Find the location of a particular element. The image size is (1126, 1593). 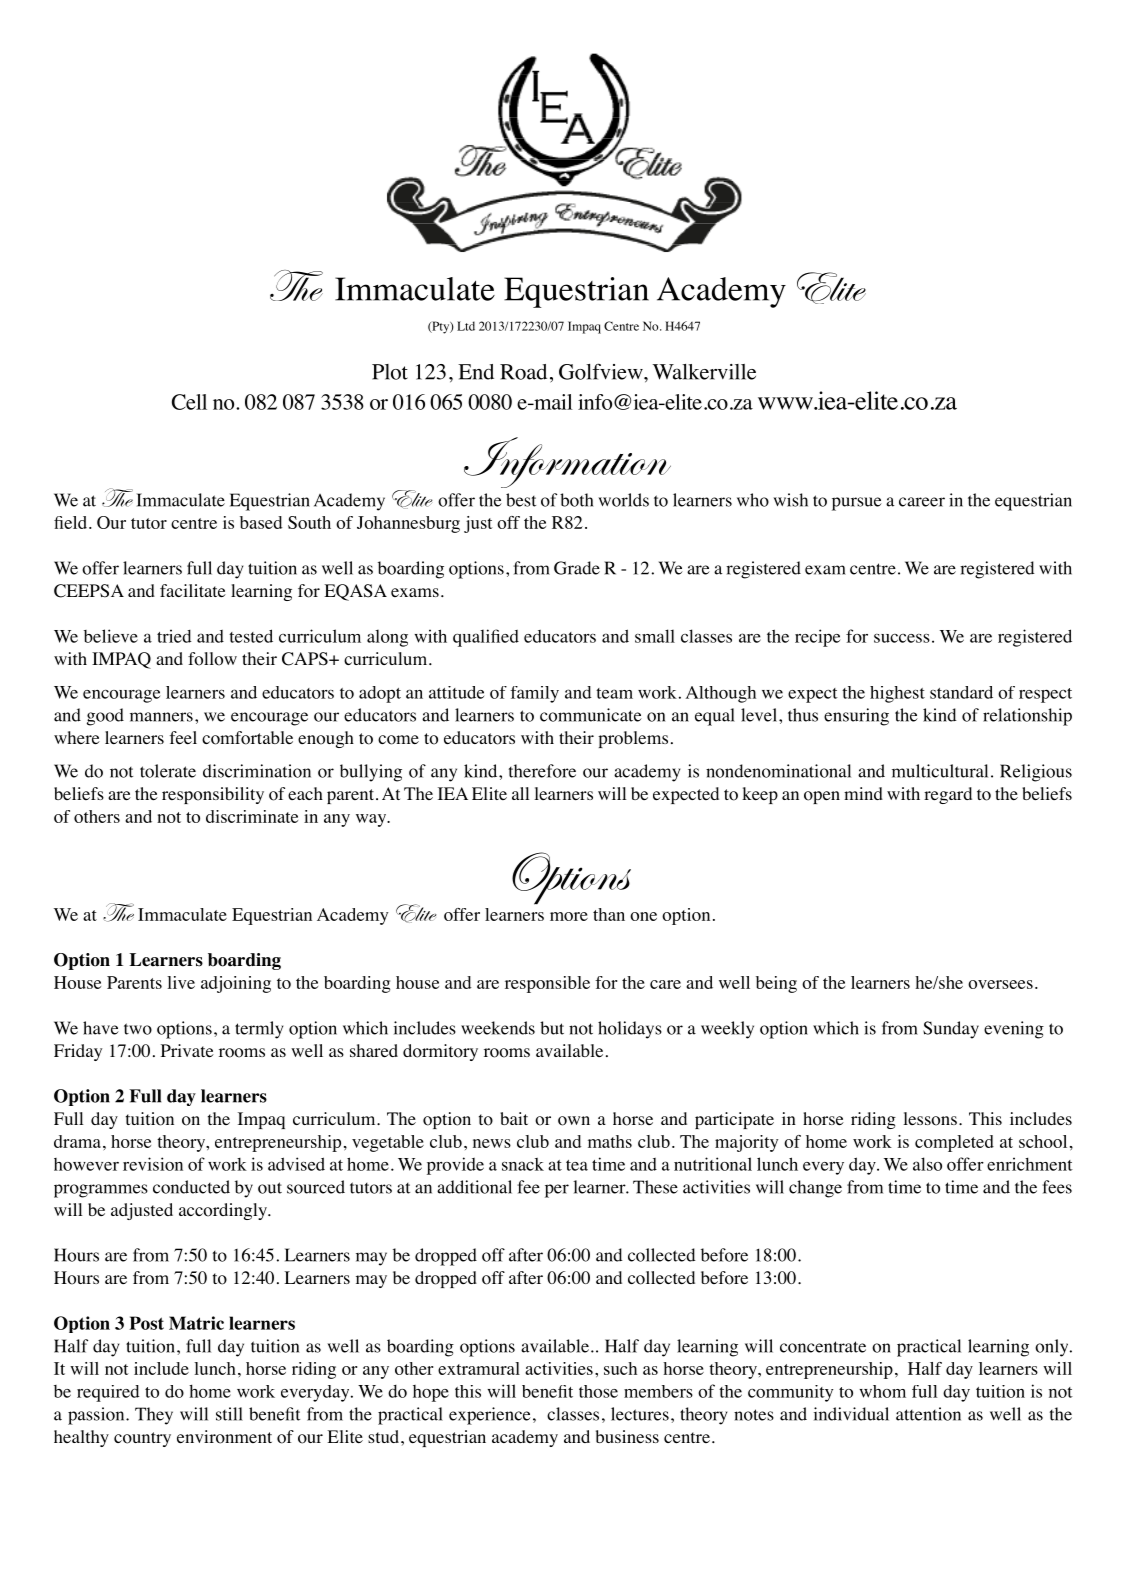

Road is located at coordinates (523, 372).
